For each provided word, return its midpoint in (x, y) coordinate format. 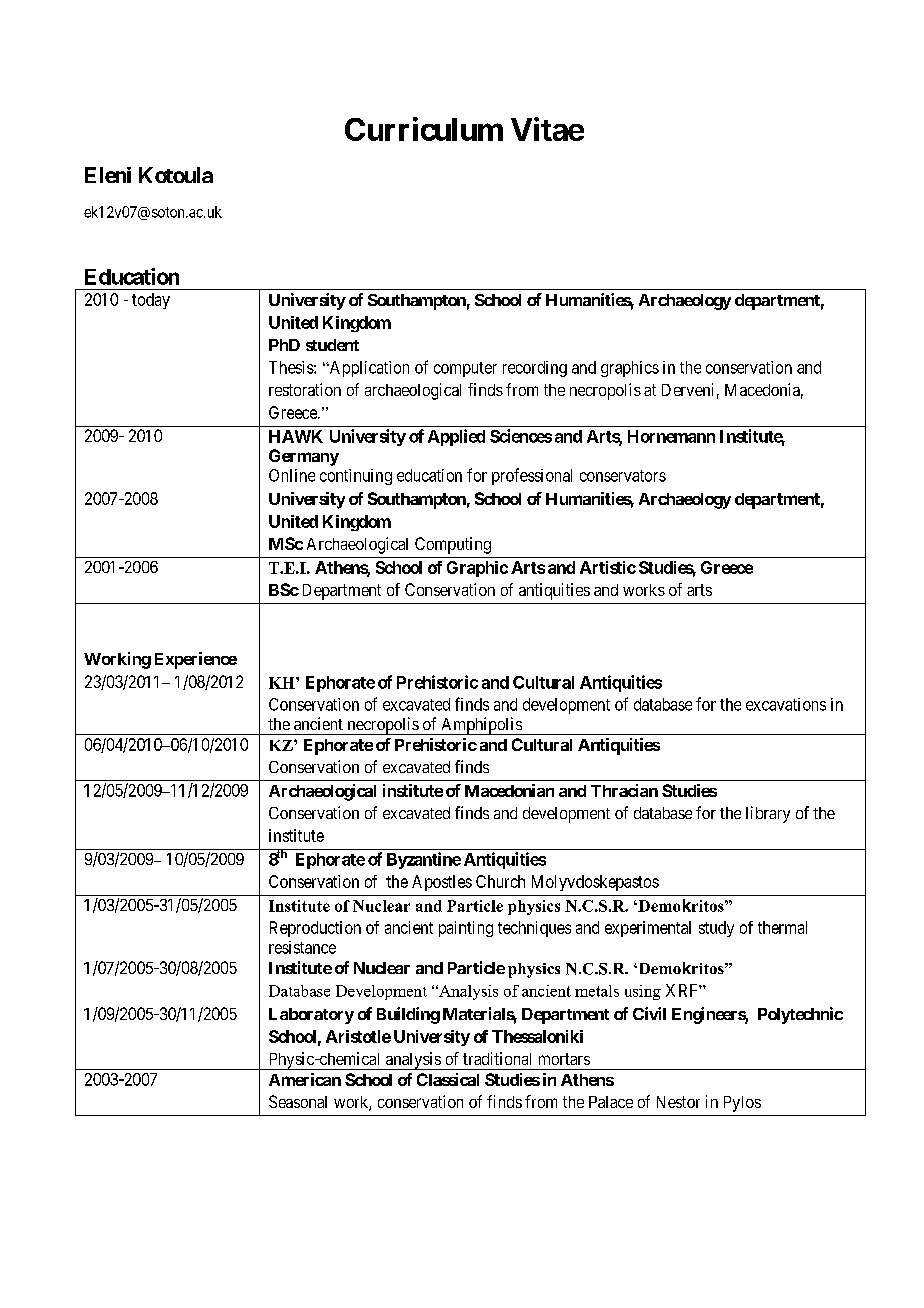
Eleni (108, 175)
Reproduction (315, 929)
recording (535, 369)
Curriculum (424, 129)
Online (292, 475)
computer (465, 369)
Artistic (608, 567)
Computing (453, 545)
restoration (305, 389)
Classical (448, 1079)
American (305, 1079)
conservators (623, 476)
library (768, 814)
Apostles (442, 883)
